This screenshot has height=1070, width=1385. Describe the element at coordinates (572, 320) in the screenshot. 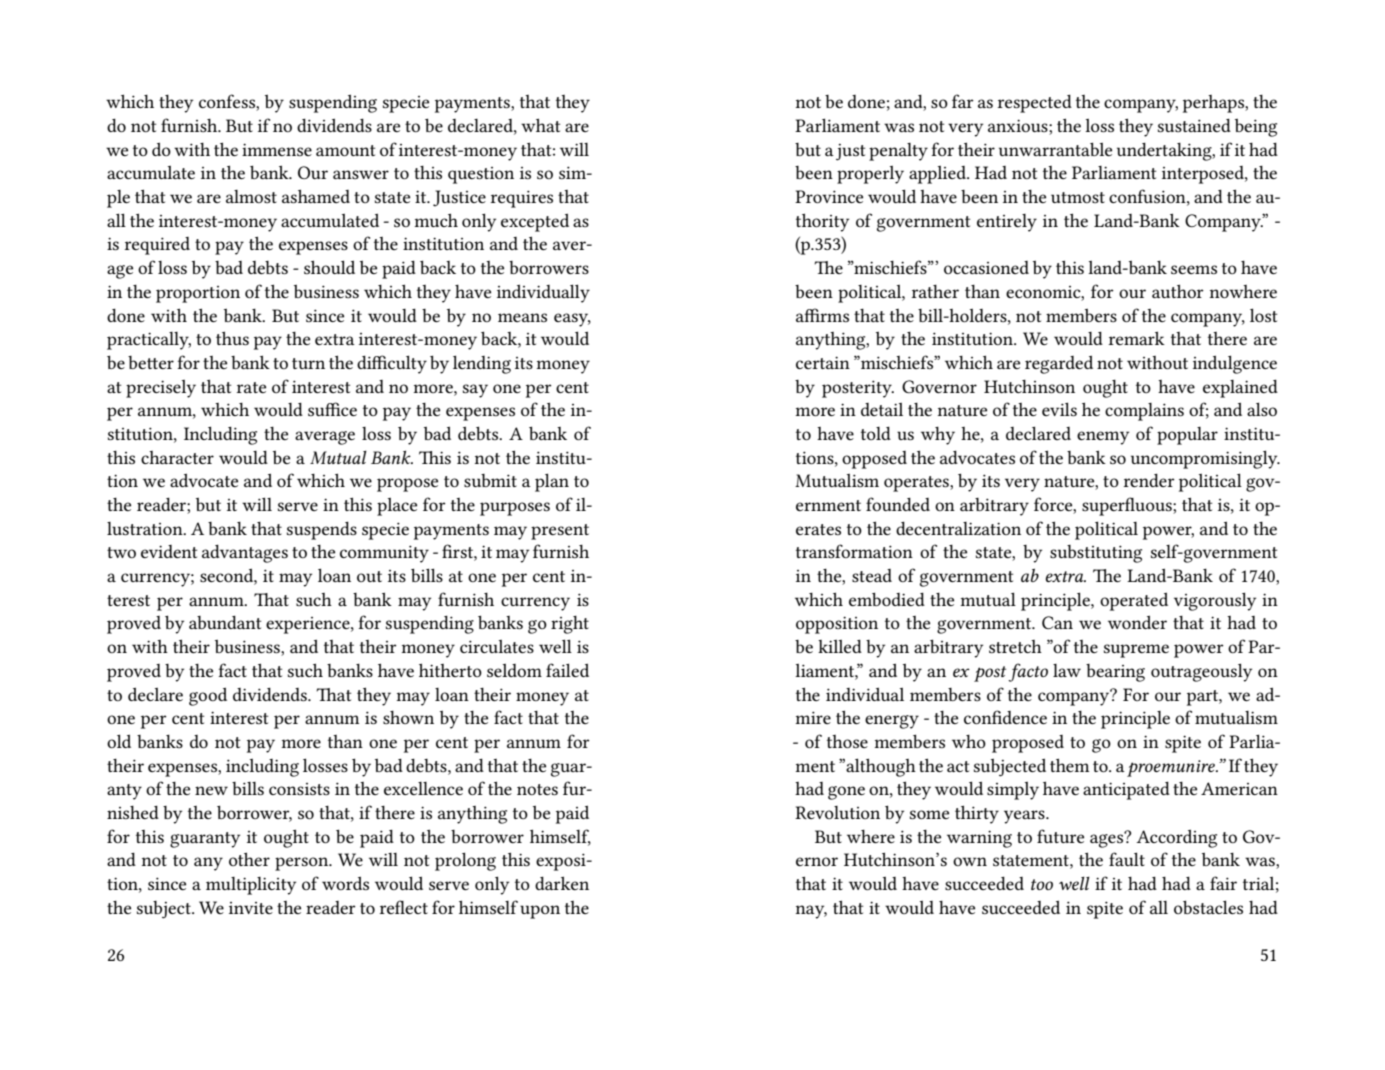

I see `easy` at that location.
